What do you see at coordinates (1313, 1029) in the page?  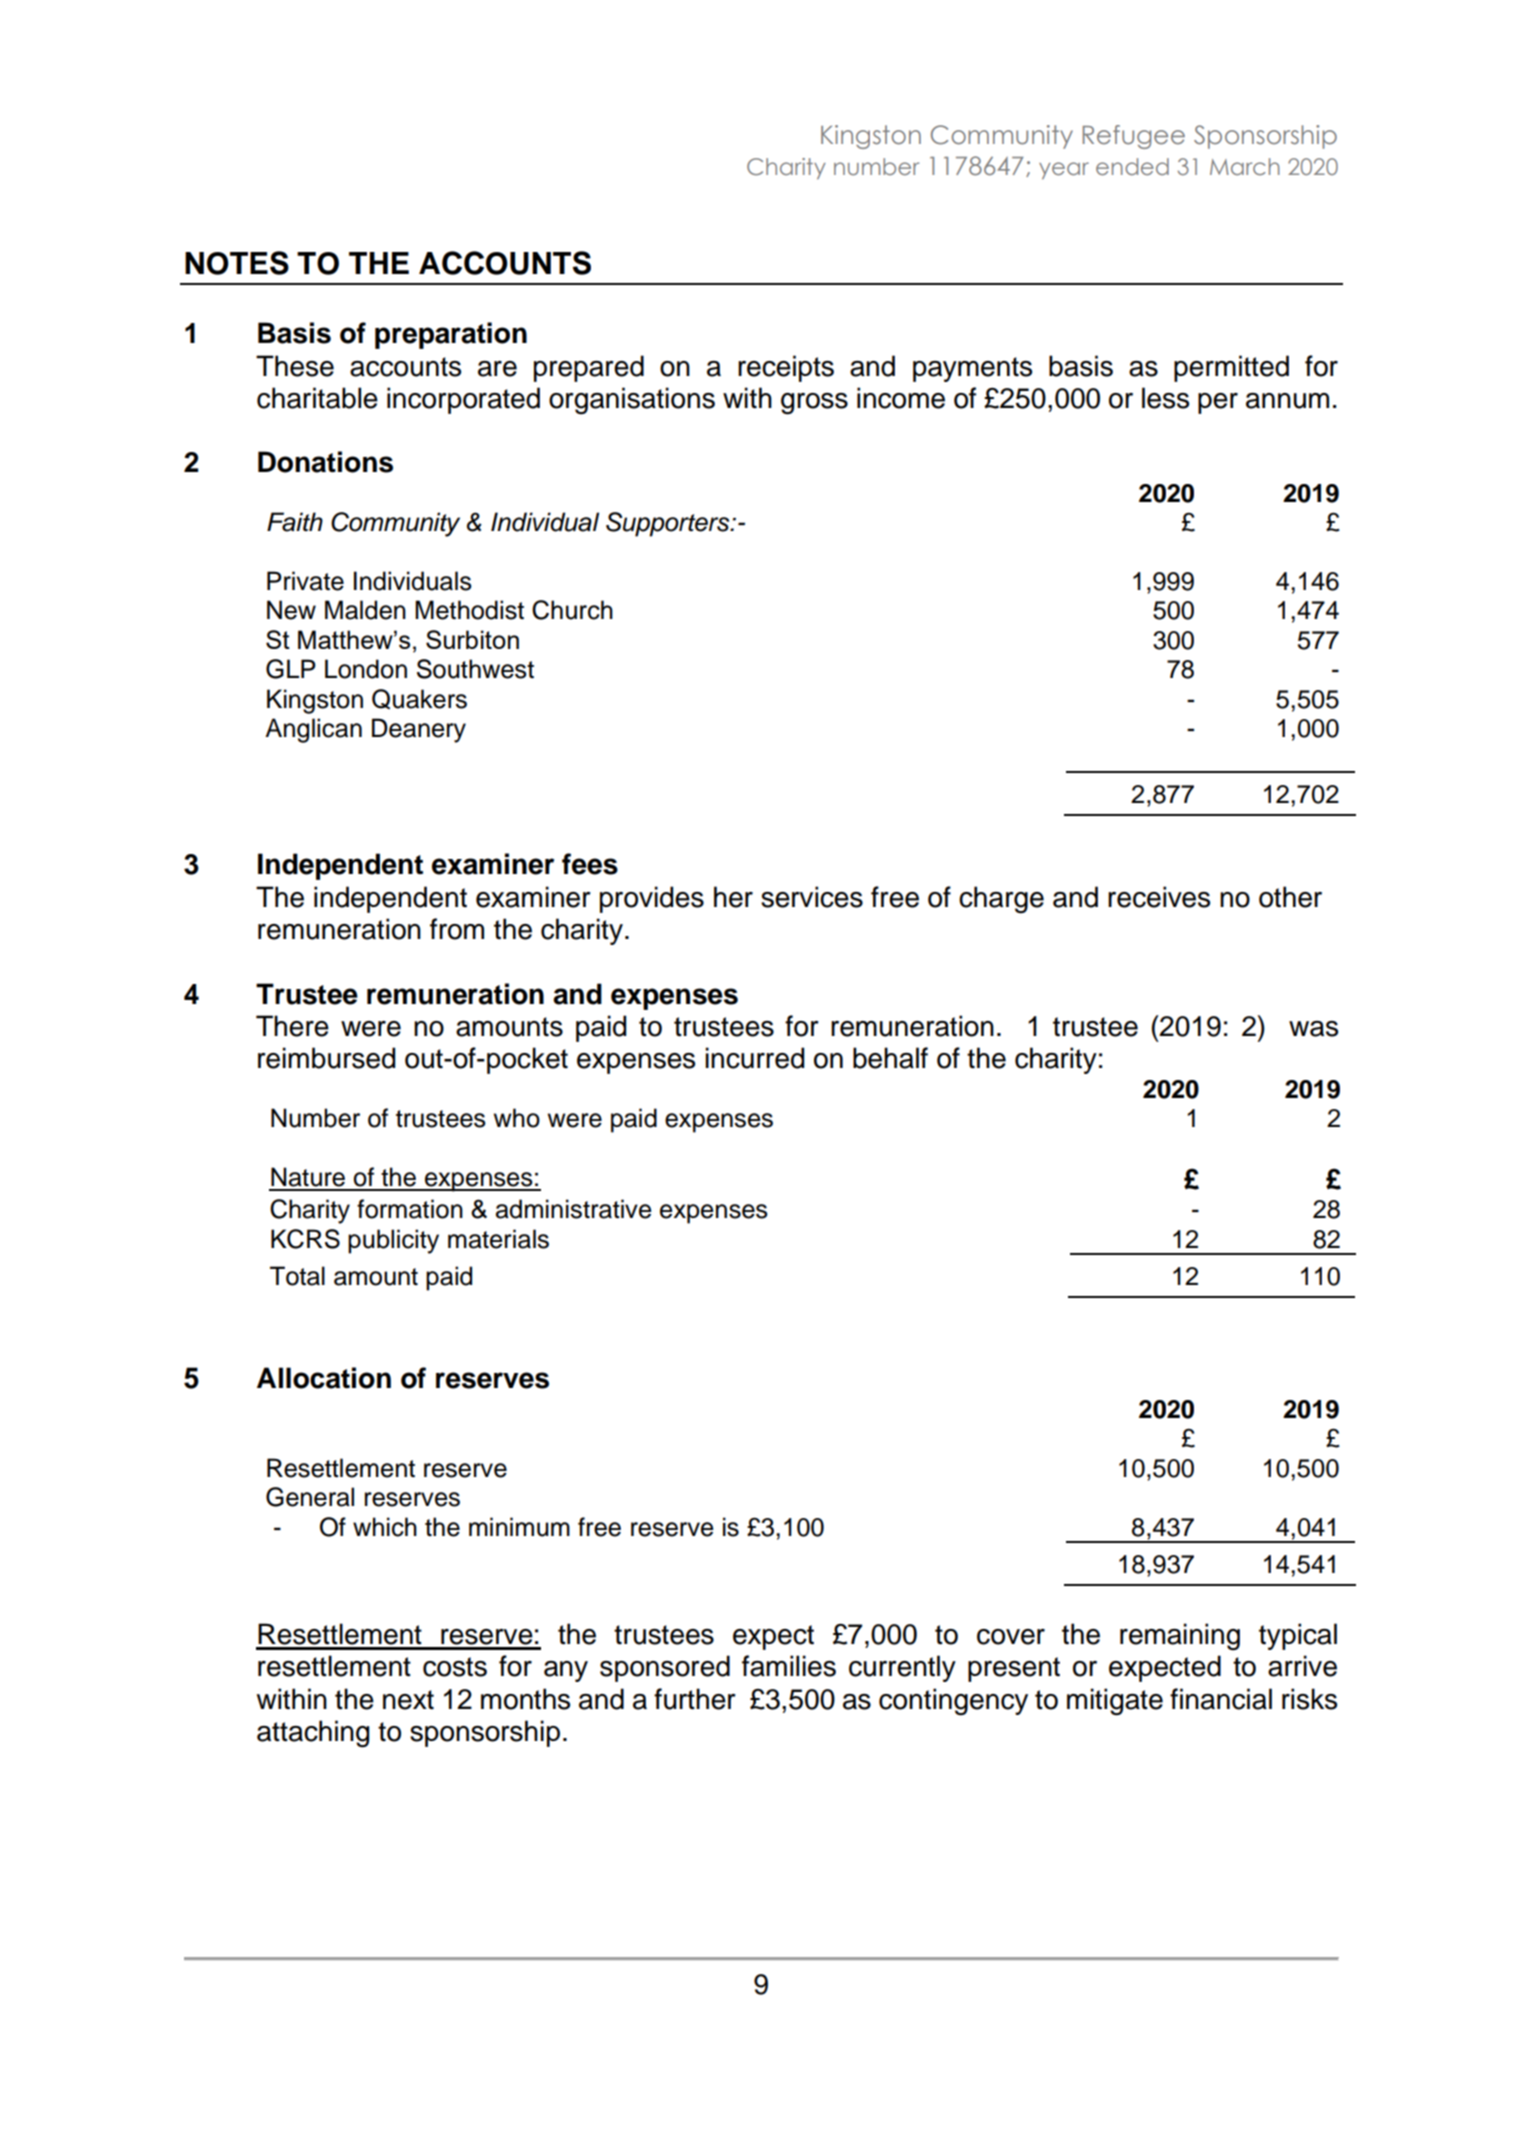 I see `was` at bounding box center [1313, 1029].
